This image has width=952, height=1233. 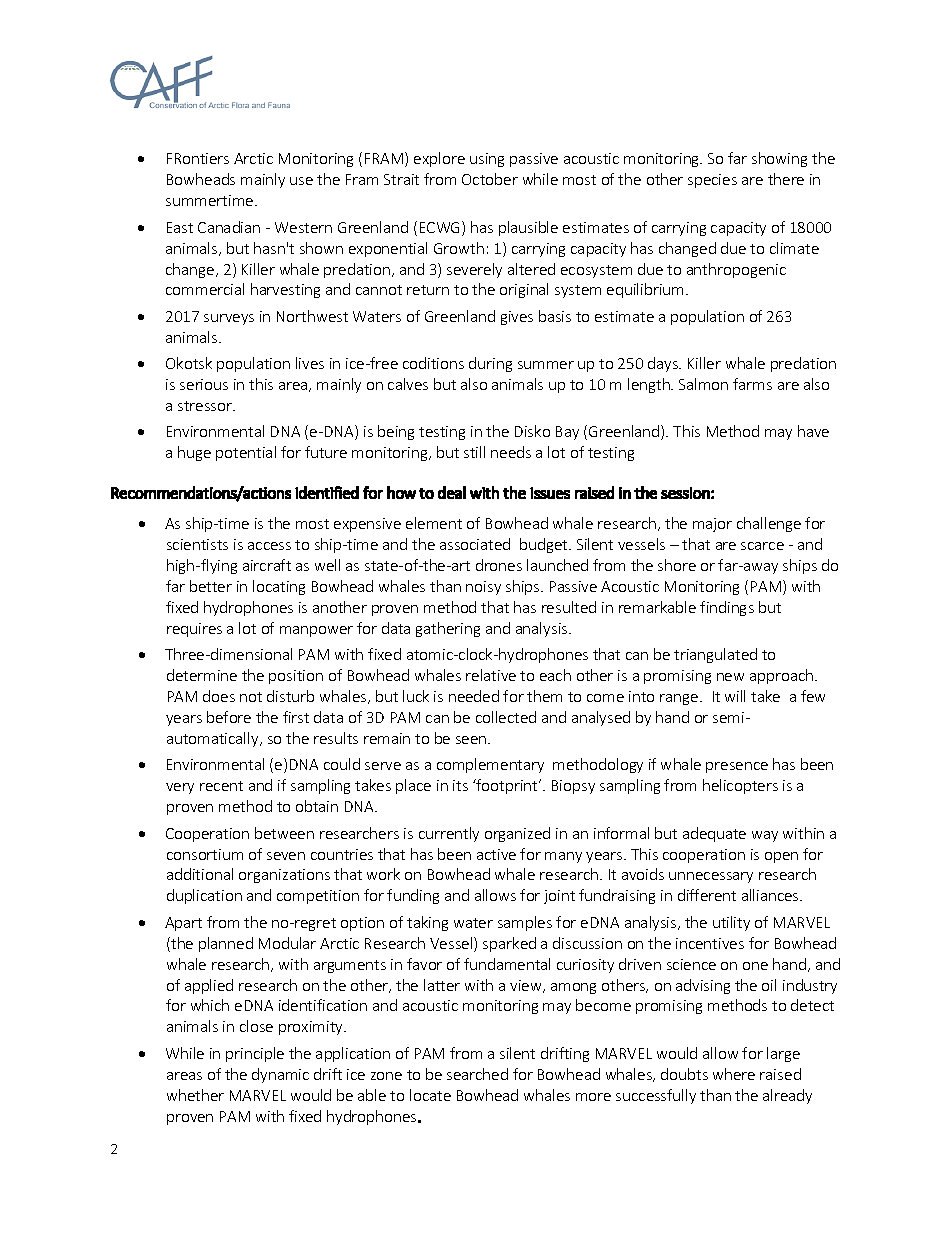 I want to click on locating, so click(x=279, y=587).
